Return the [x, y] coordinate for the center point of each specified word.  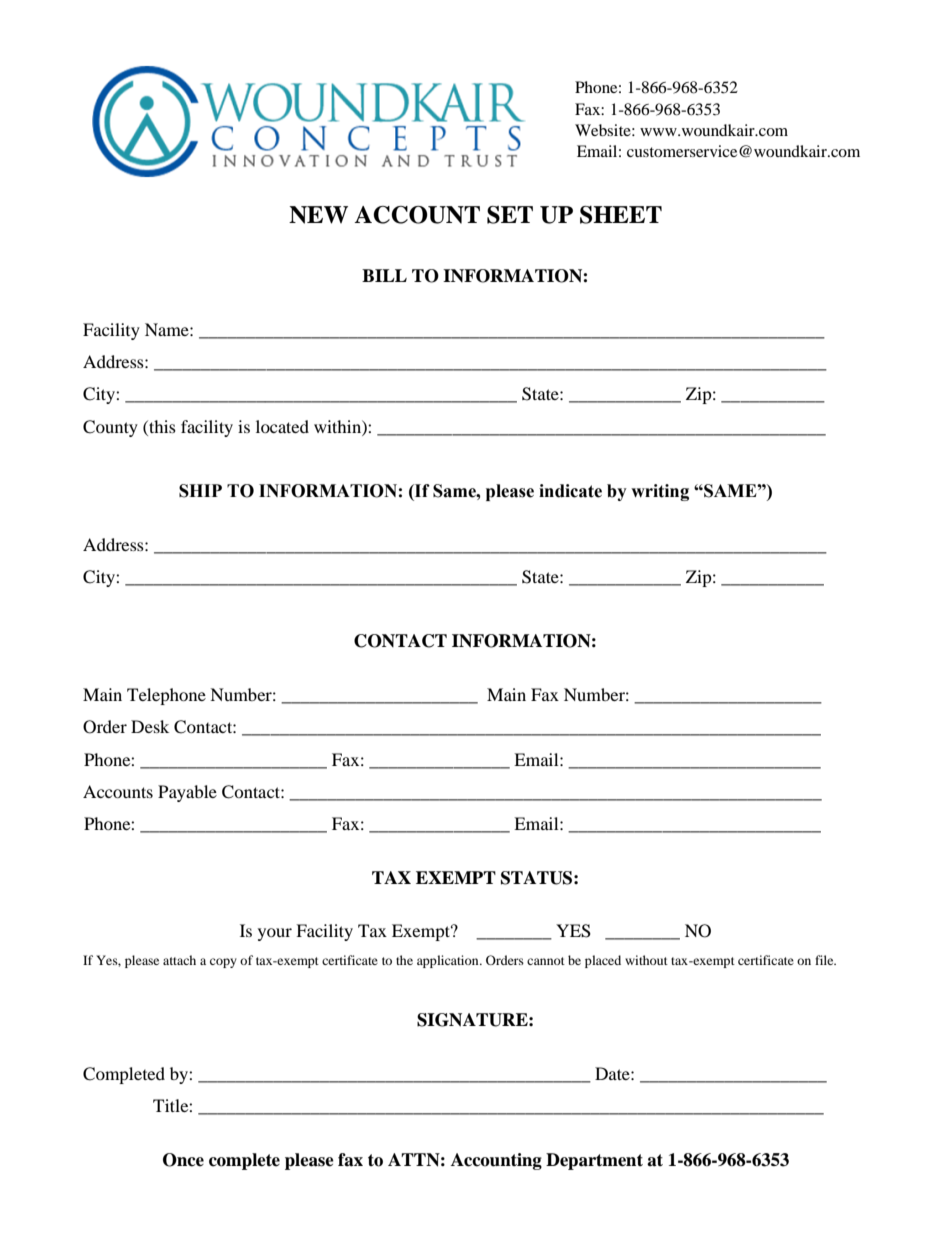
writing [660, 492]
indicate [570, 491]
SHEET [621, 215]
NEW [318, 215]
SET [510, 215]
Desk [150, 726]
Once [183, 1160]
